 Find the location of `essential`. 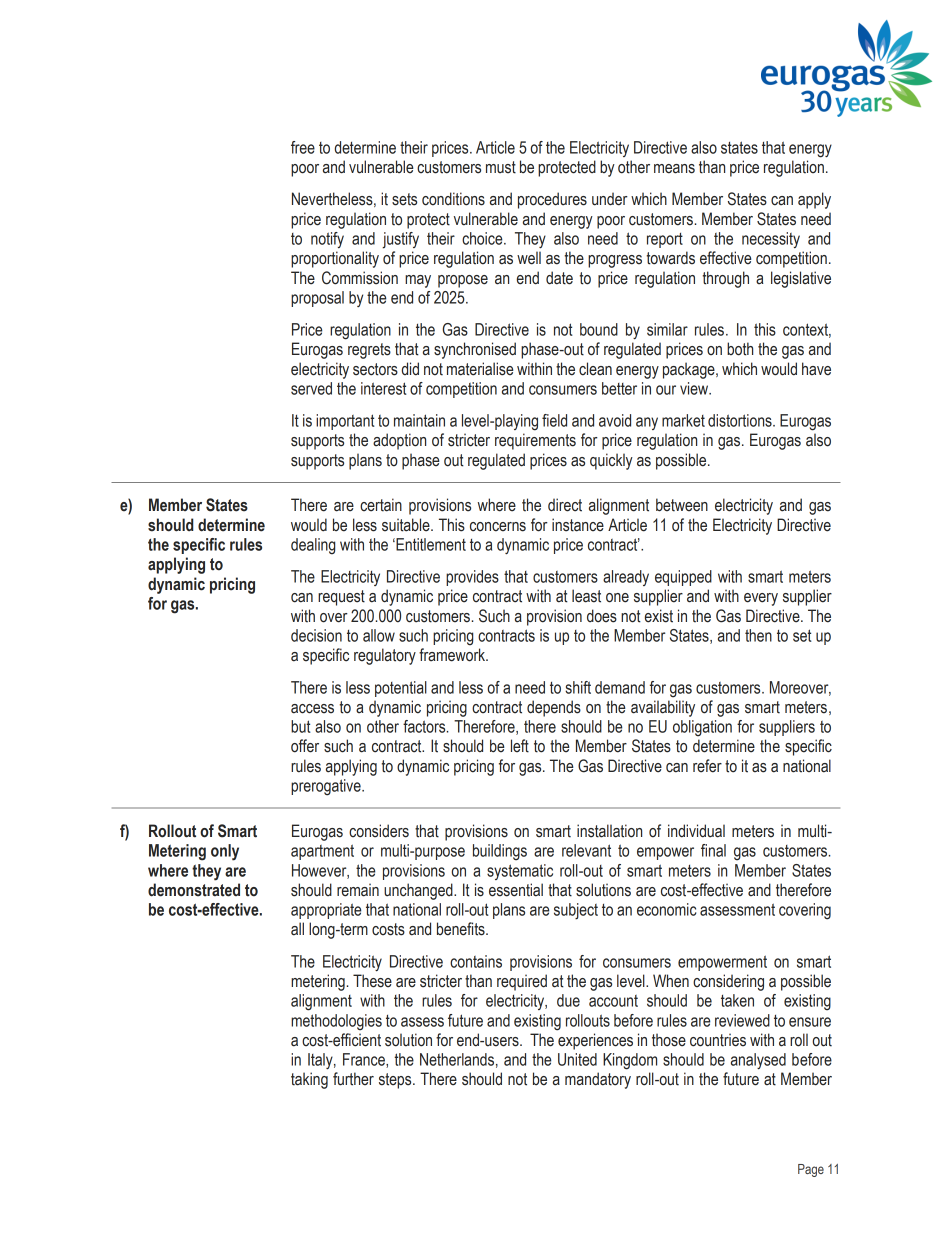

essential is located at coordinates (516, 890).
